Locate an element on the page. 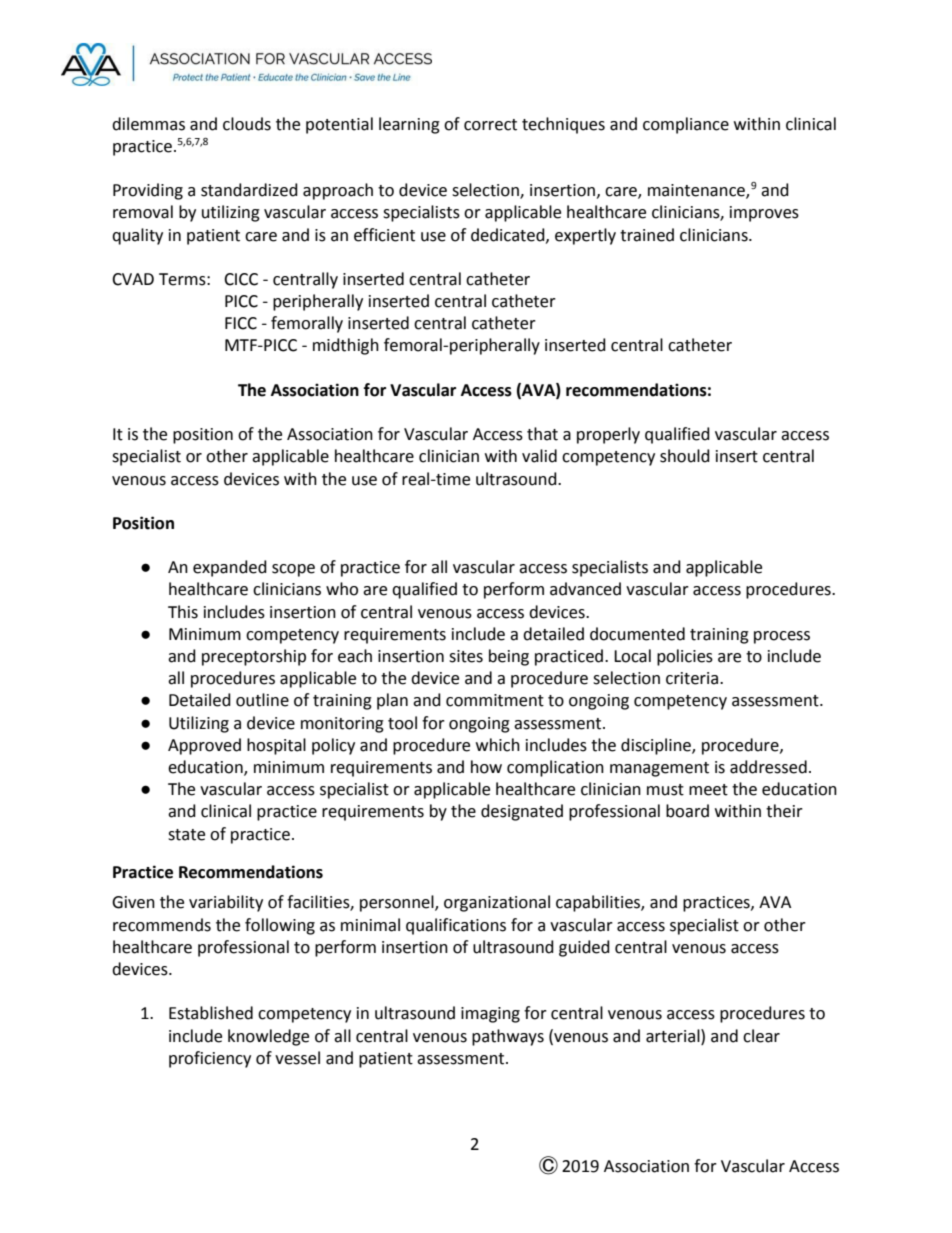 The width and height of the page is (952, 1233). expanded is located at coordinates (230, 568).
